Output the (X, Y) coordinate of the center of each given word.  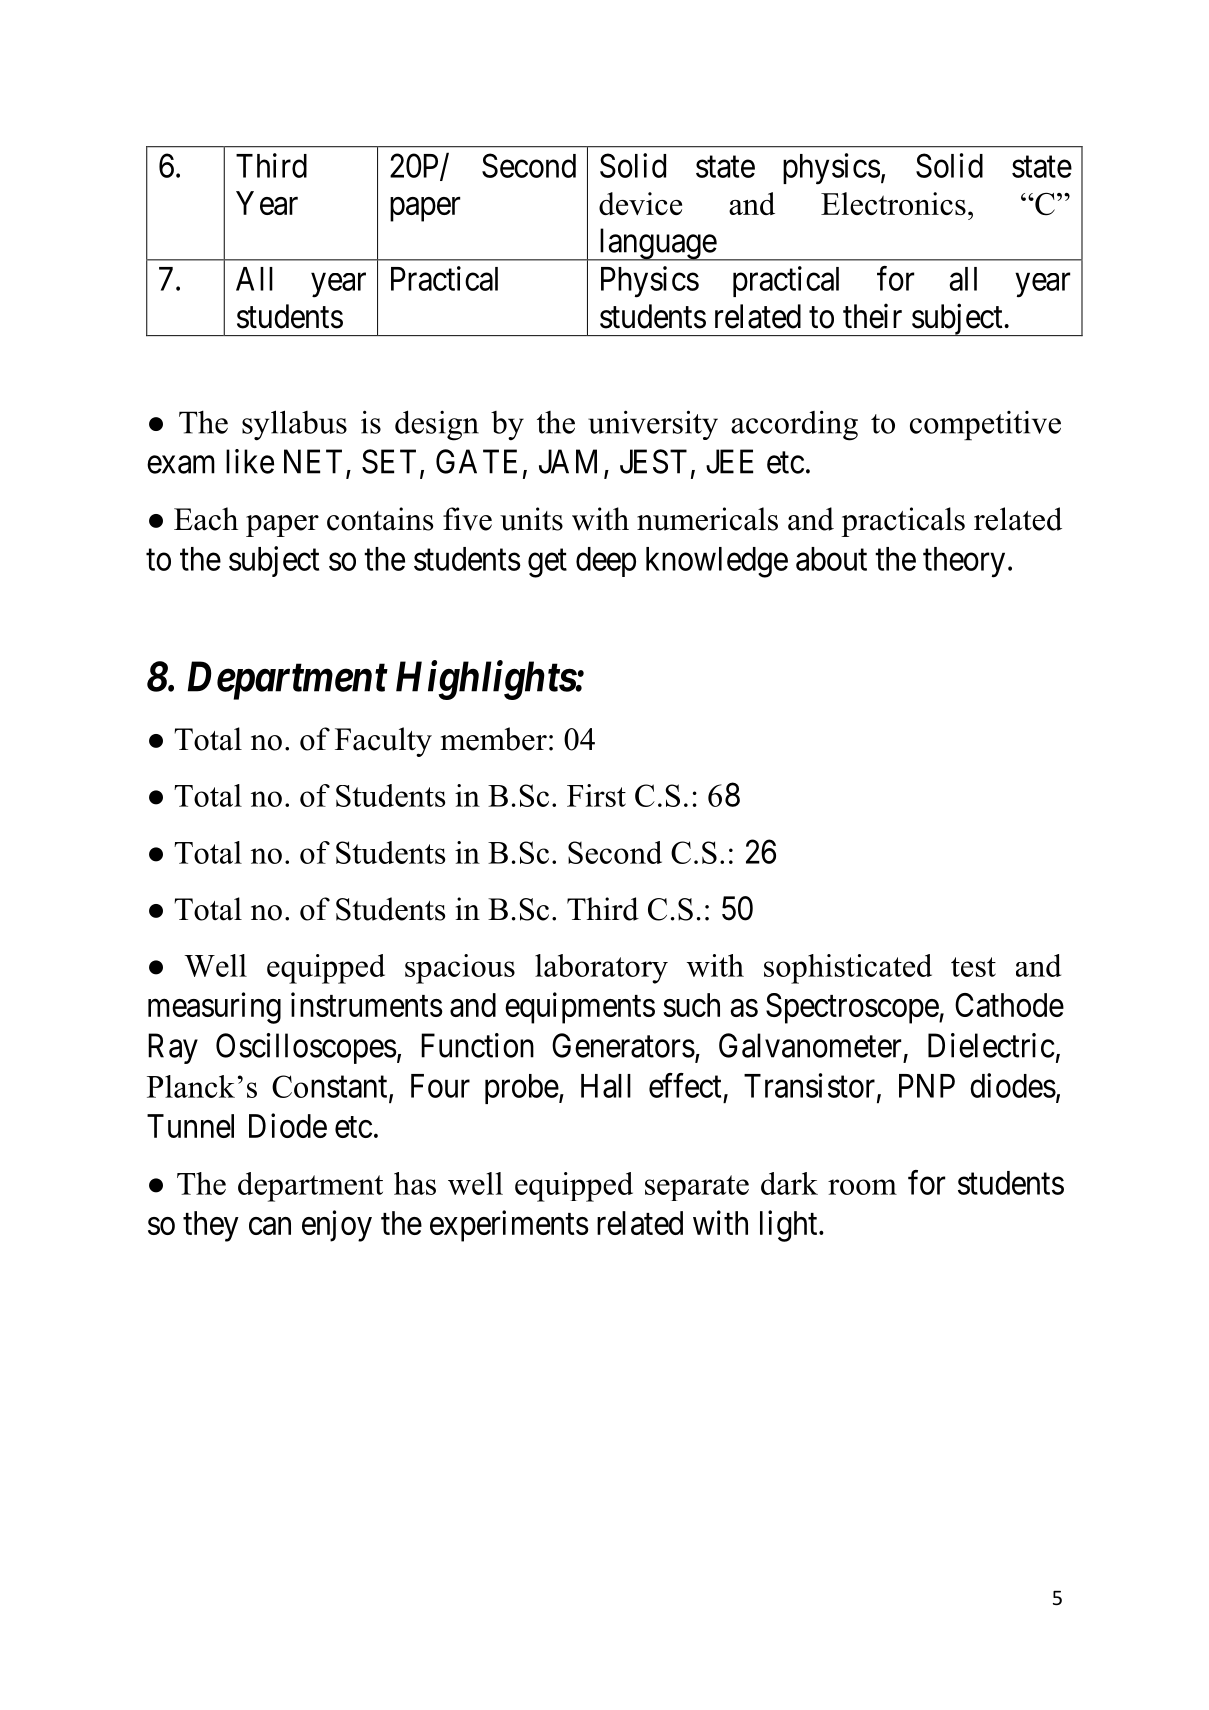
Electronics (893, 203)
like (250, 461)
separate (697, 1188)
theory (964, 562)
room (862, 1187)
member (494, 739)
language (657, 244)
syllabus (294, 425)
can (270, 1226)
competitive (985, 425)
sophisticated (848, 969)
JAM (568, 461)
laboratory (601, 969)
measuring (214, 1008)
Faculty (383, 742)
